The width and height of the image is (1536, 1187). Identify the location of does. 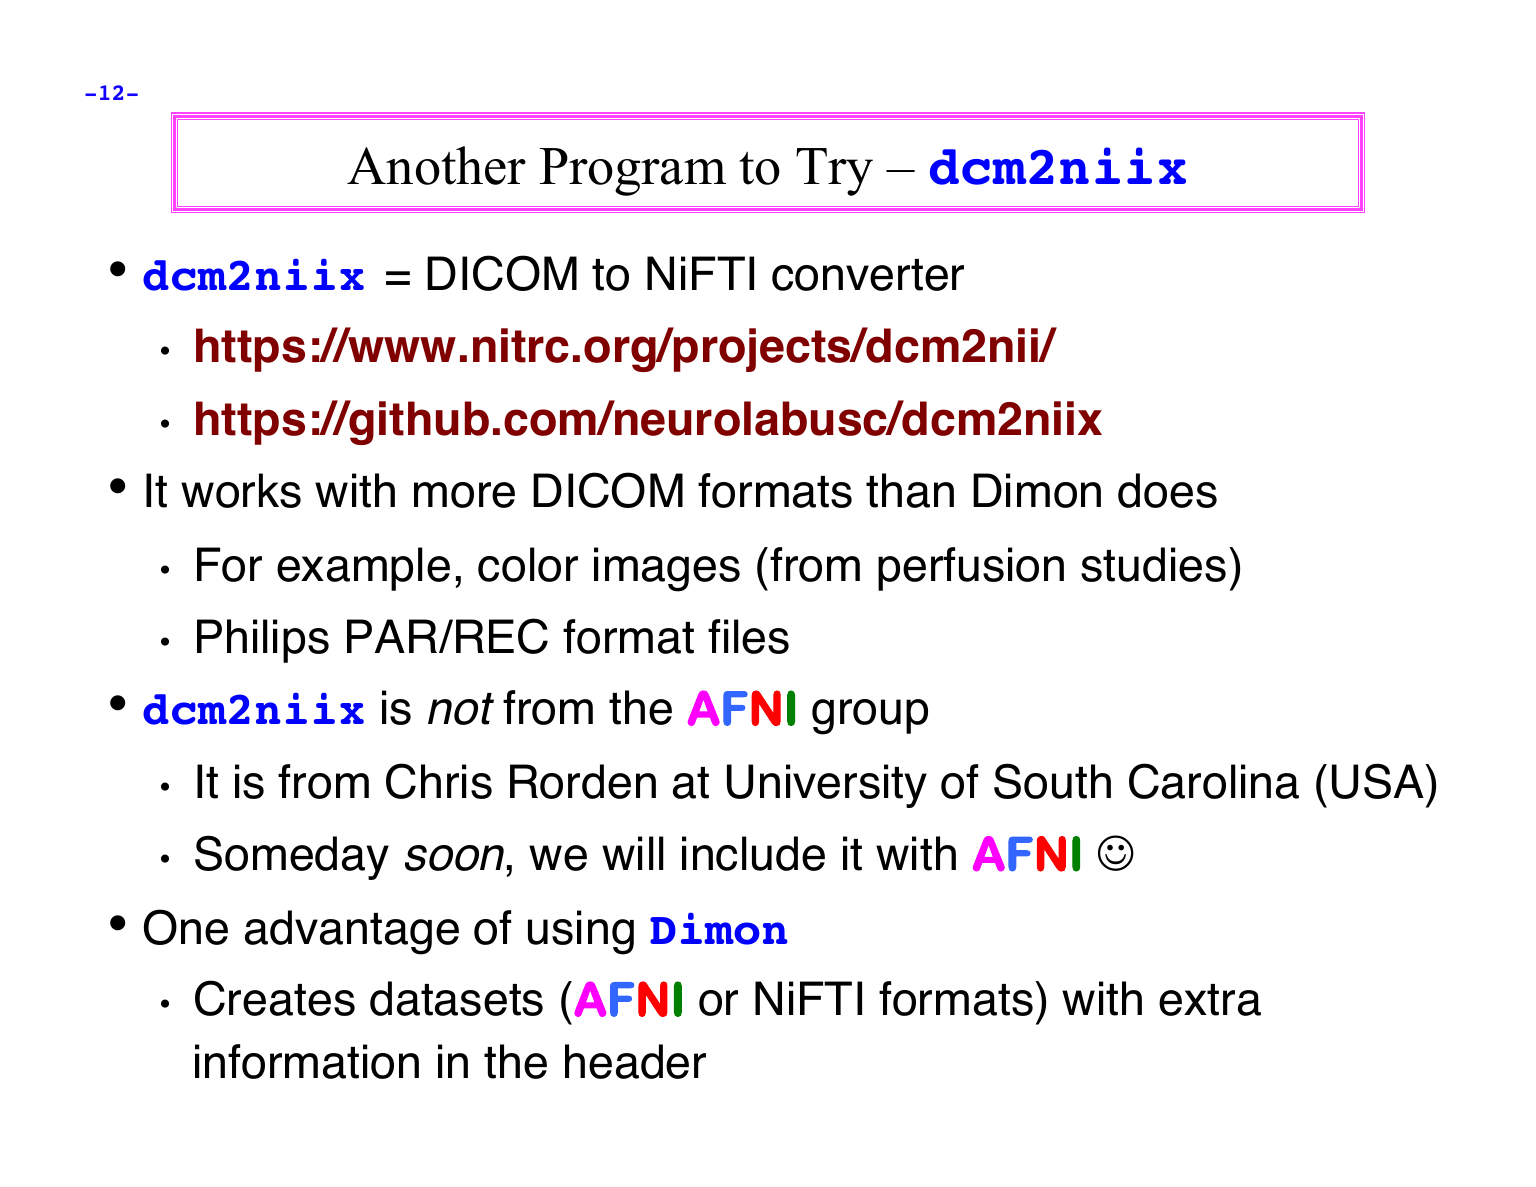
(1167, 490).
